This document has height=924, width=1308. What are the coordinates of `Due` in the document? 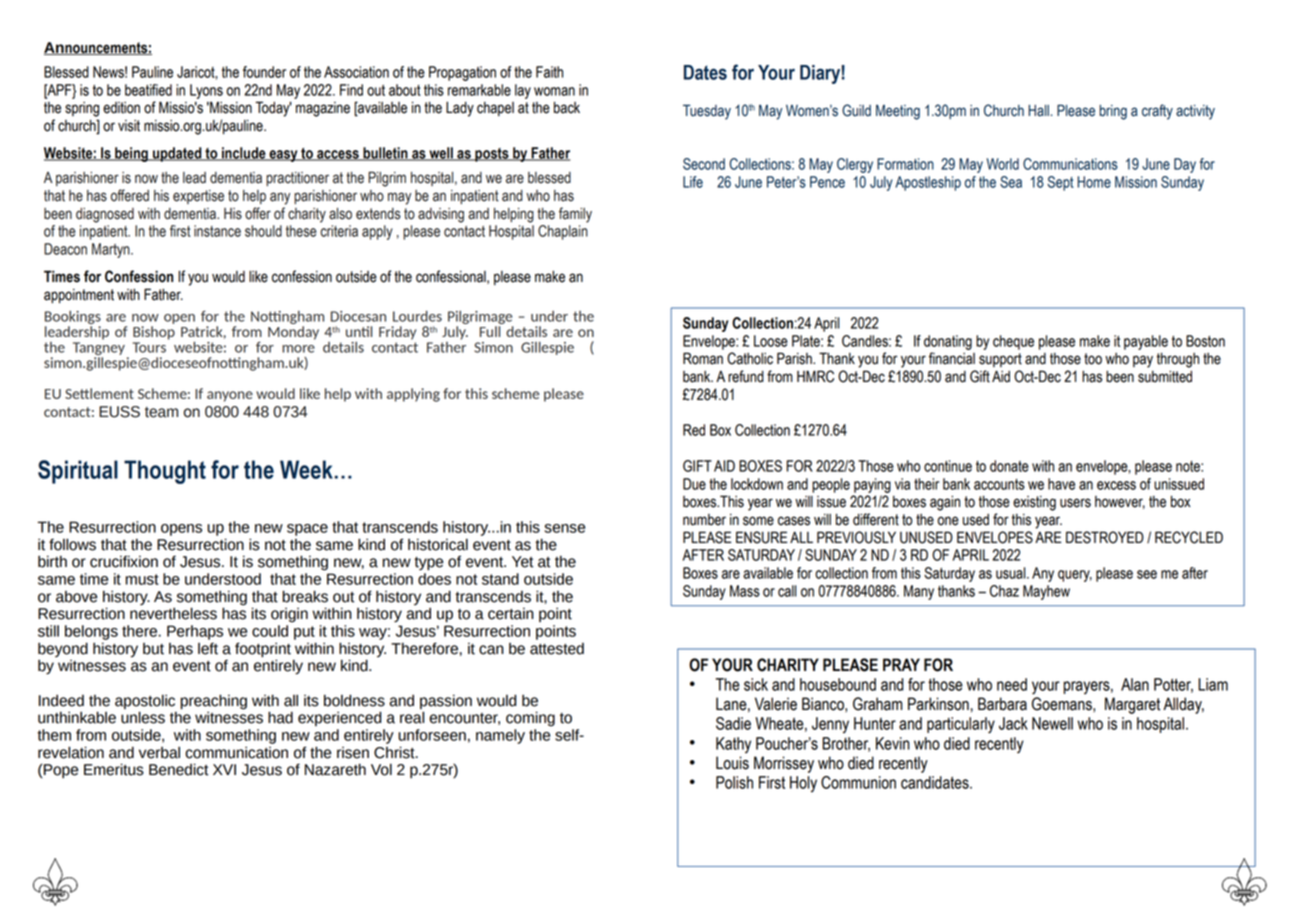 It's located at (694, 484).
